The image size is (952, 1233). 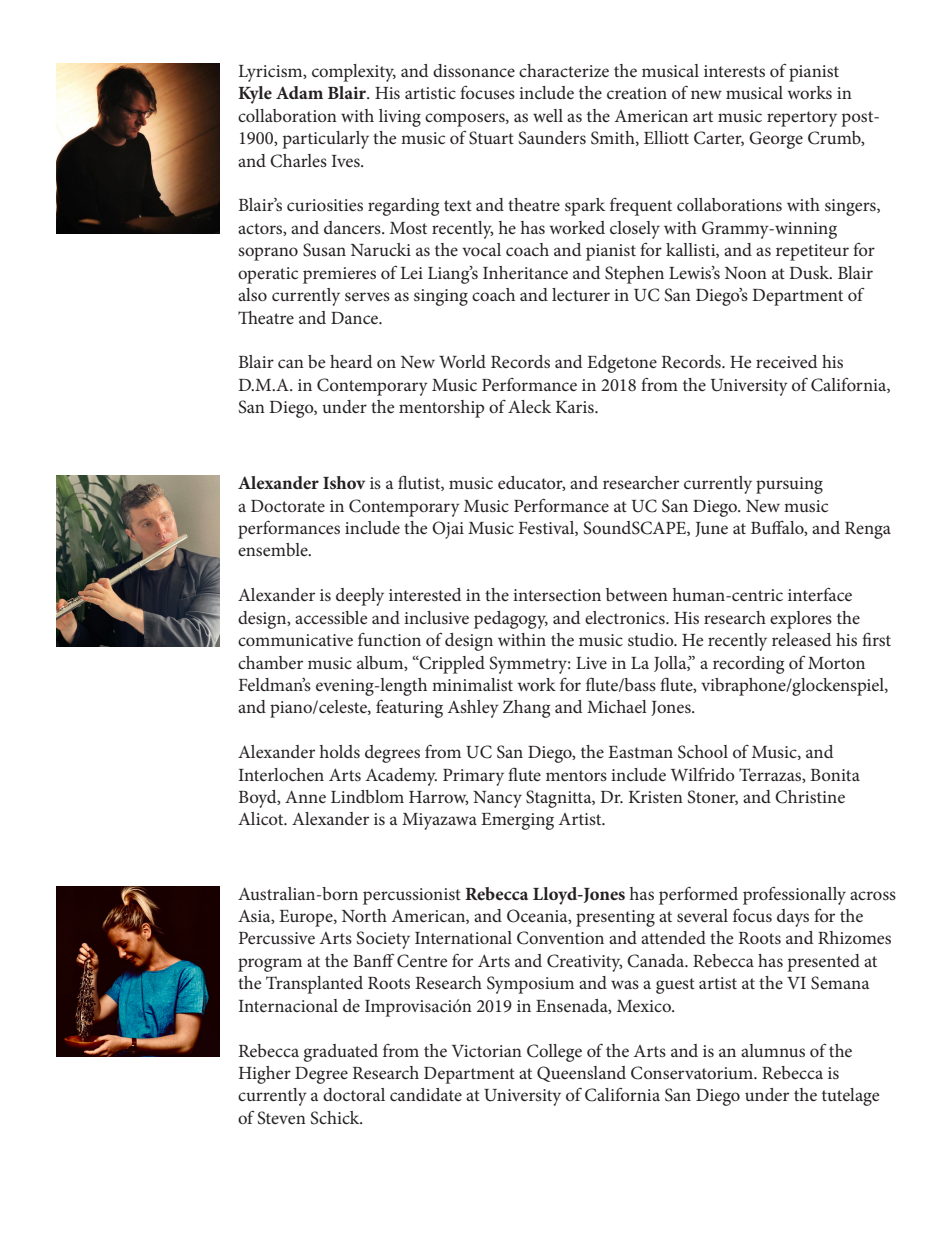 What do you see at coordinates (581, 1074) in the screenshot?
I see `Queensland` at bounding box center [581, 1074].
